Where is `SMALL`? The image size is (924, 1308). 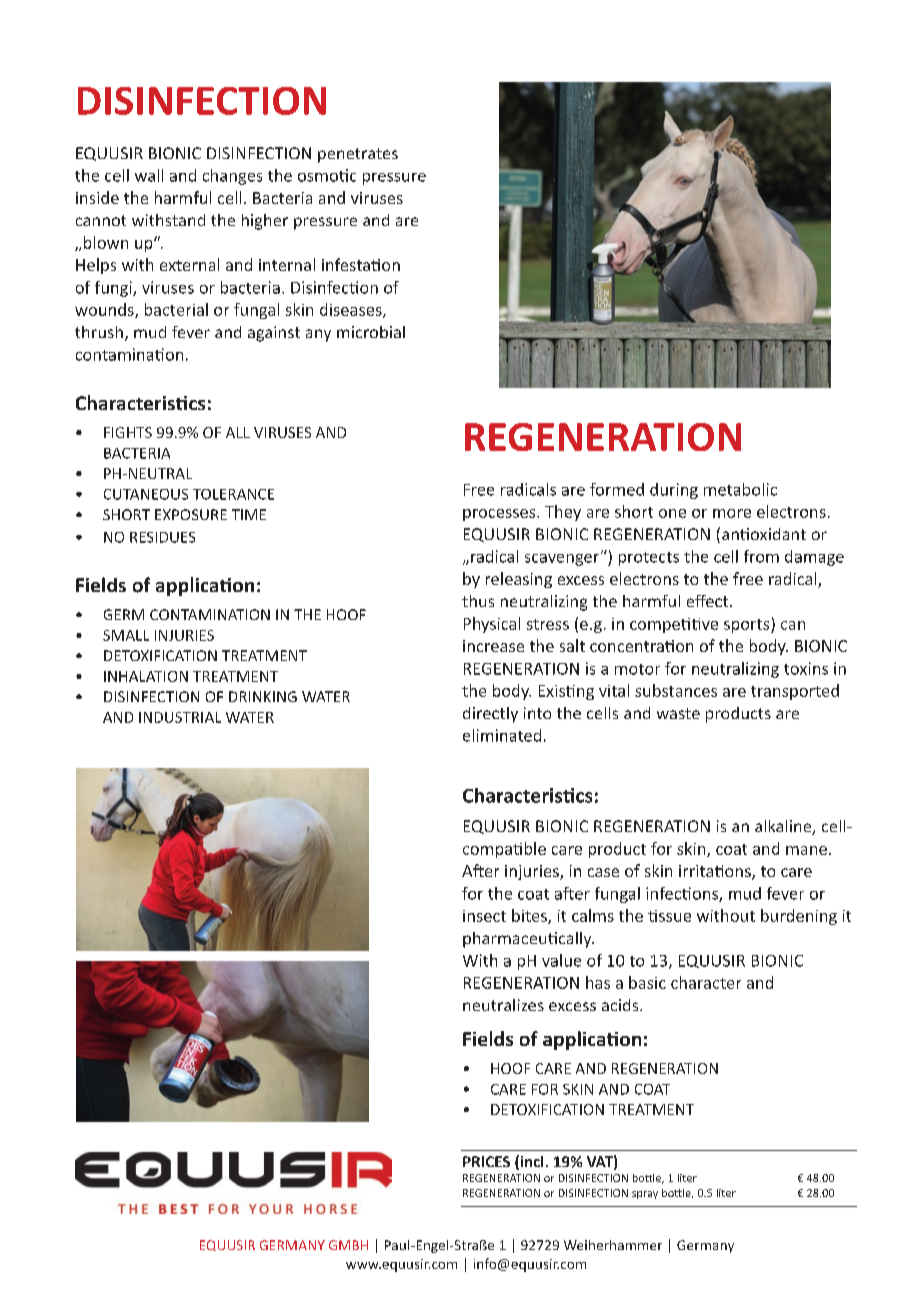
SMALL is located at coordinates (126, 635).
